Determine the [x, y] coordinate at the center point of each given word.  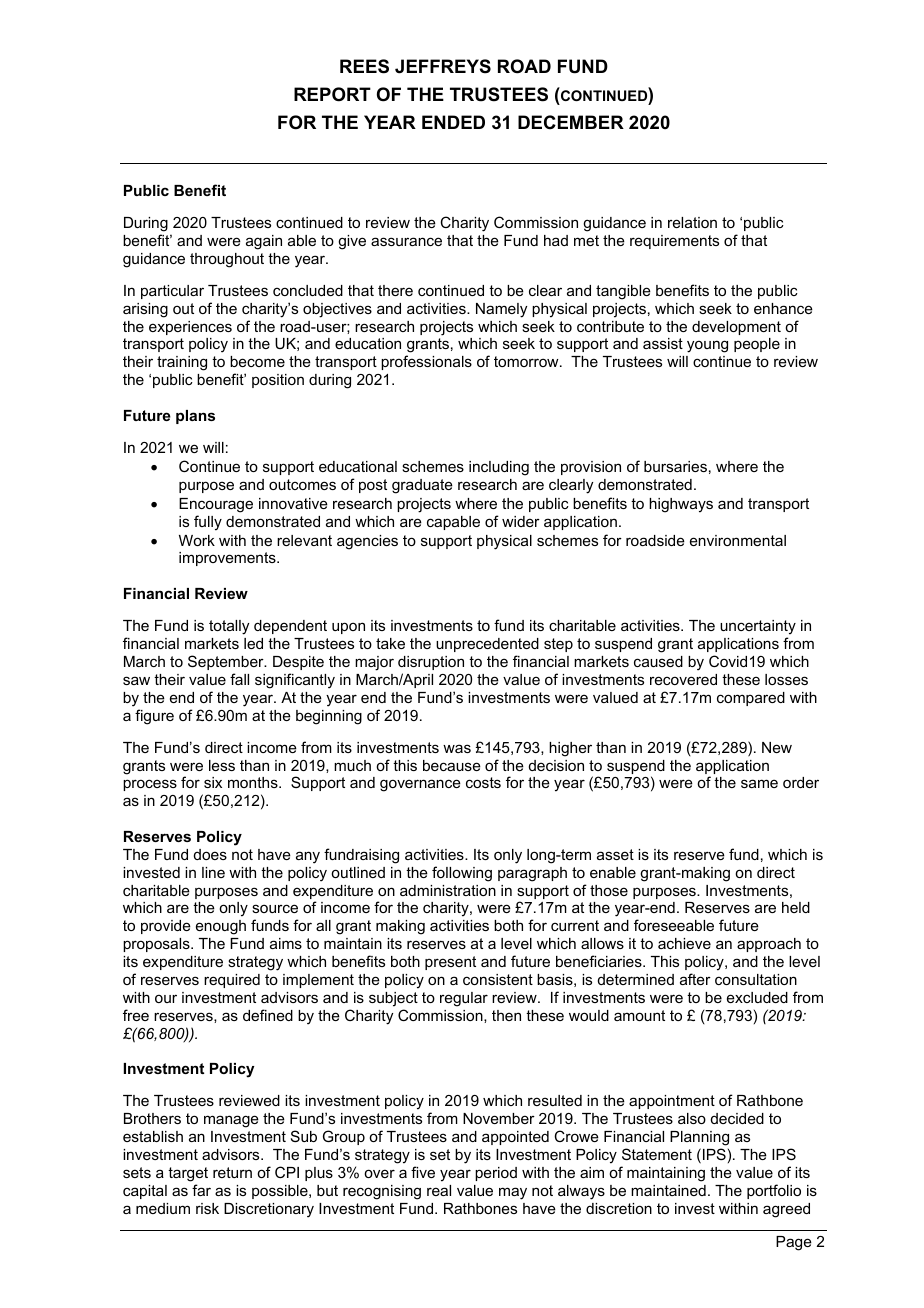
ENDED [453, 122]
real [439, 1190]
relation [692, 222]
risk [207, 1208]
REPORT [332, 94]
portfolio [774, 1191]
